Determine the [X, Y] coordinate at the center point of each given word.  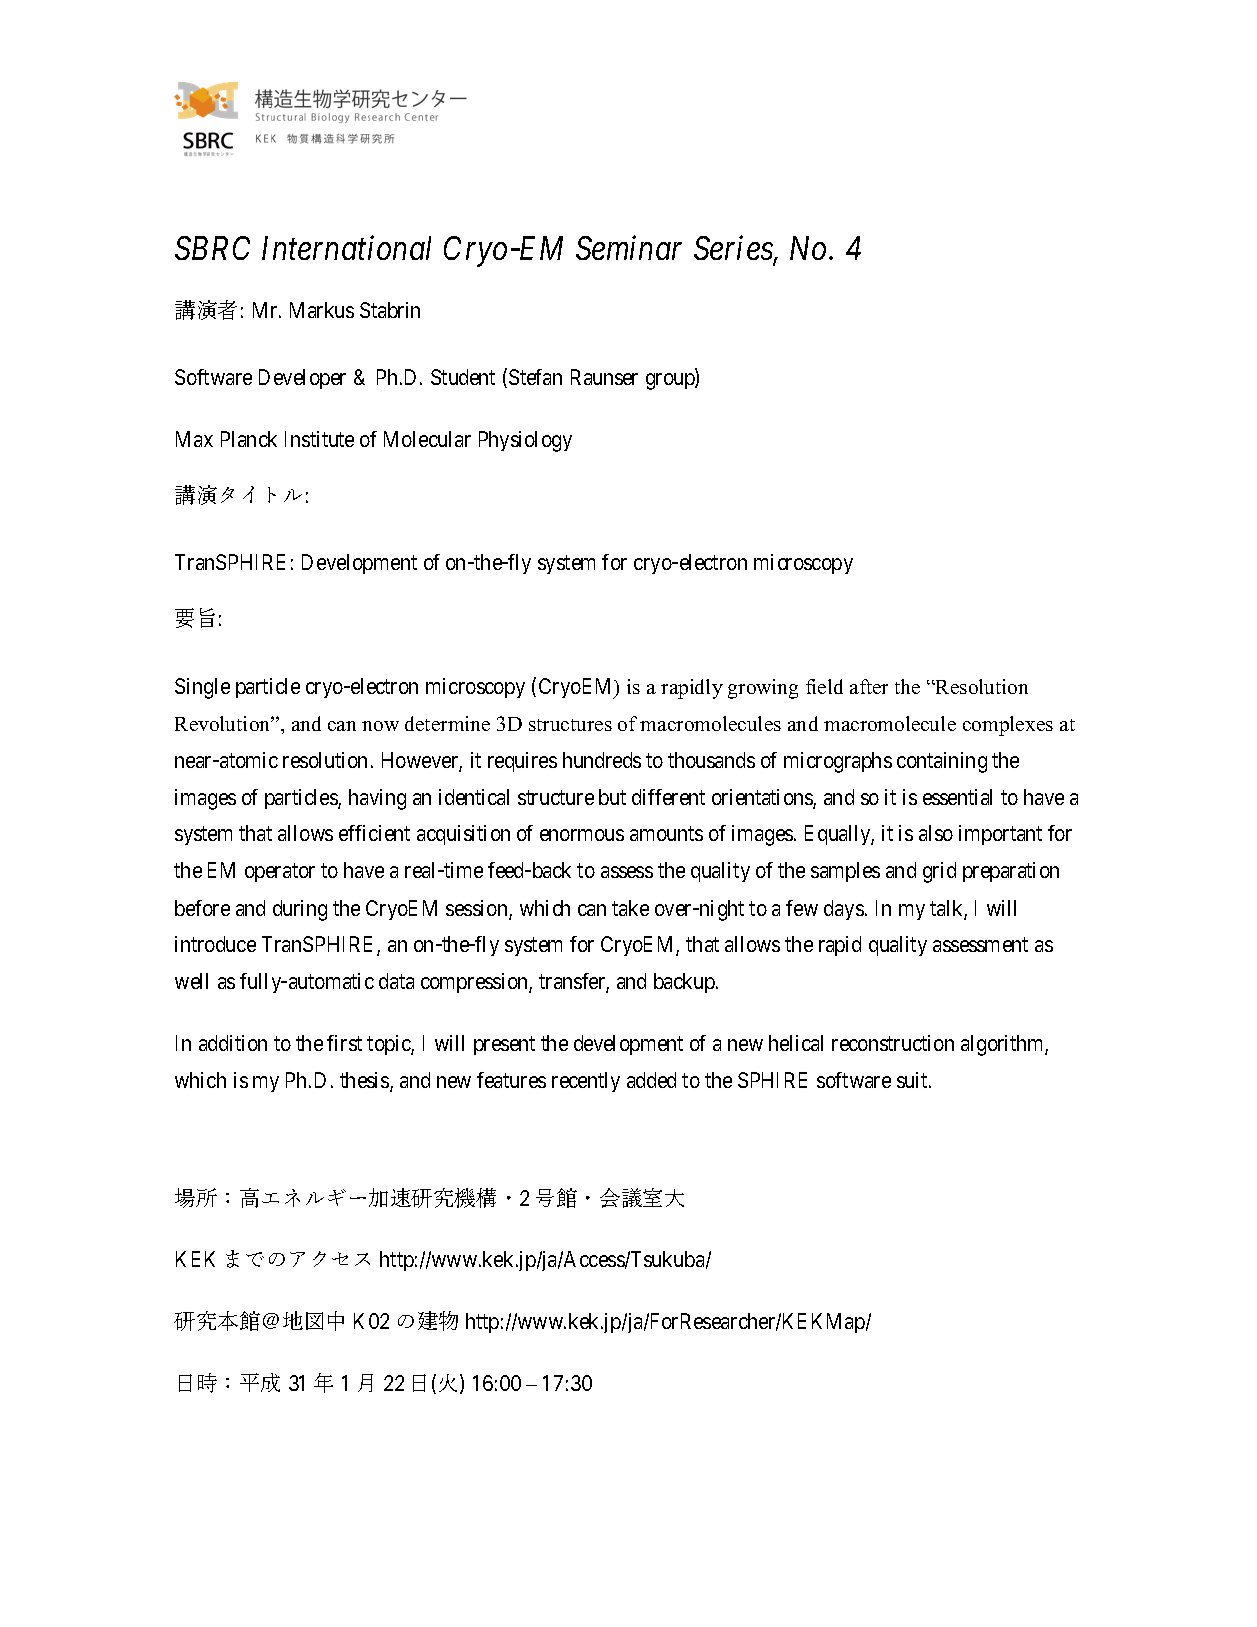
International [346, 248]
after [869, 686]
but [612, 797]
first [344, 1043]
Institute [319, 439]
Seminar [629, 248]
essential [957, 797]
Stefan [535, 377]
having [377, 799]
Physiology [525, 441]
